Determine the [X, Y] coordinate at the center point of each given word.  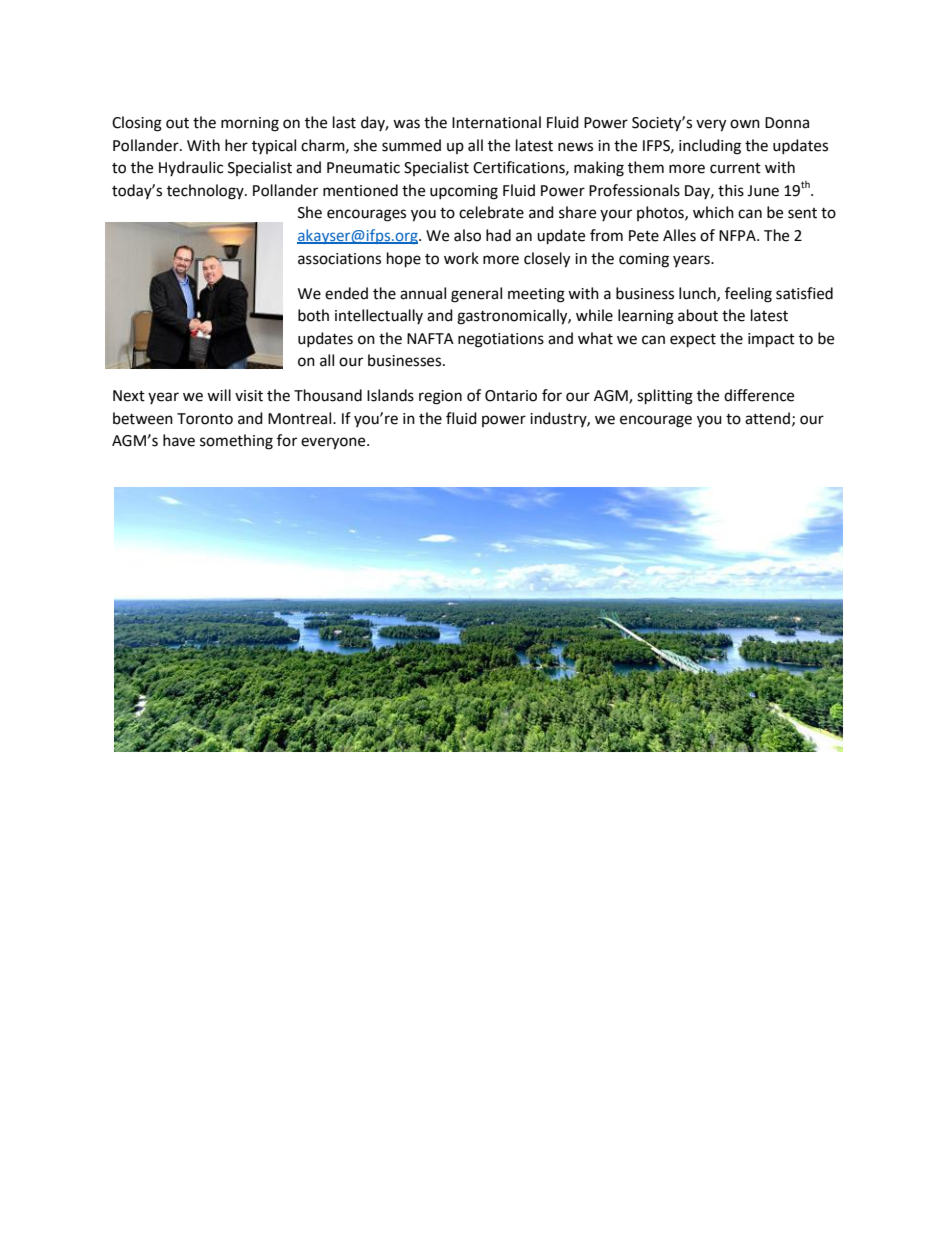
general [476, 295]
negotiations [501, 340]
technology [206, 192]
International [496, 122]
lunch [698, 294]
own [745, 124]
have [179, 440]
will [219, 395]
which [713, 212]
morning [250, 124]
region [440, 397]
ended [346, 293]
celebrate [491, 212]
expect [693, 341]
